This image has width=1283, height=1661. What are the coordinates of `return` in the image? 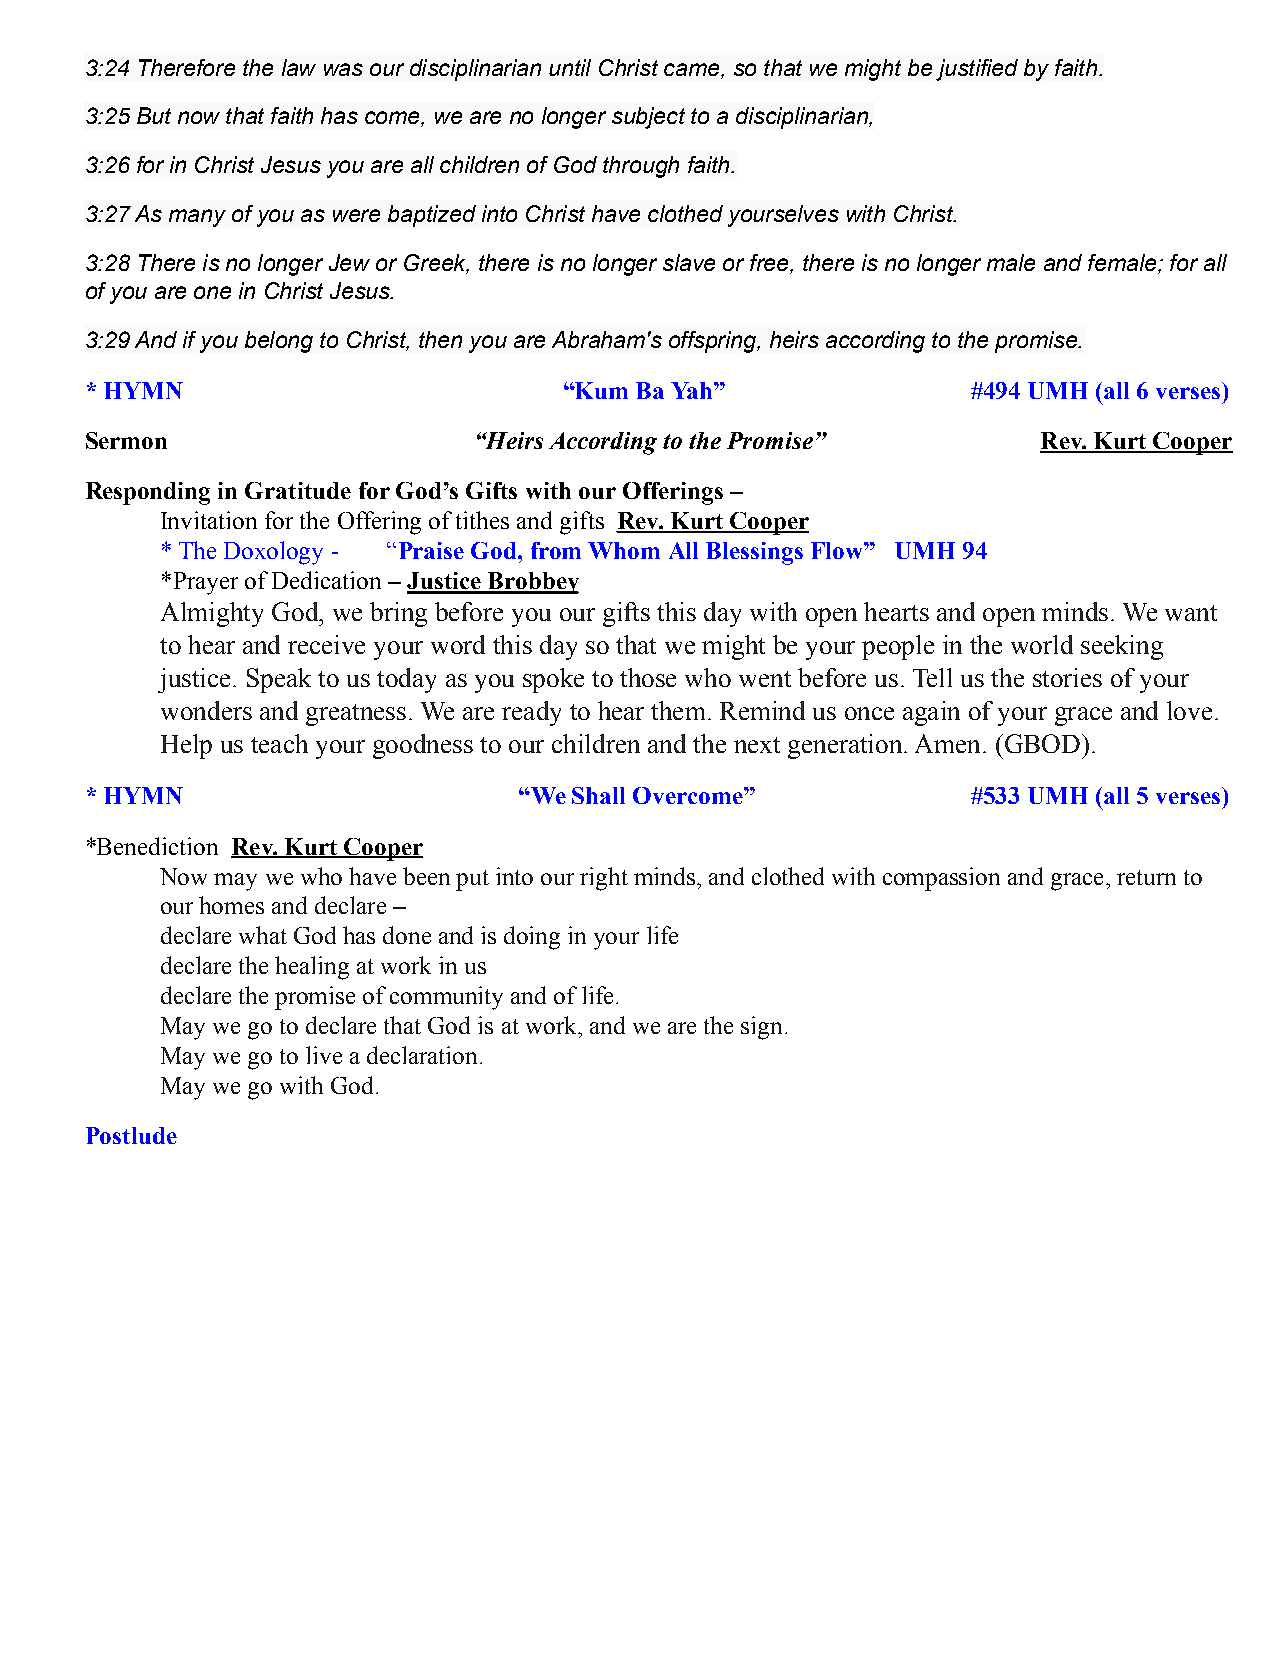 It's located at (1146, 877).
